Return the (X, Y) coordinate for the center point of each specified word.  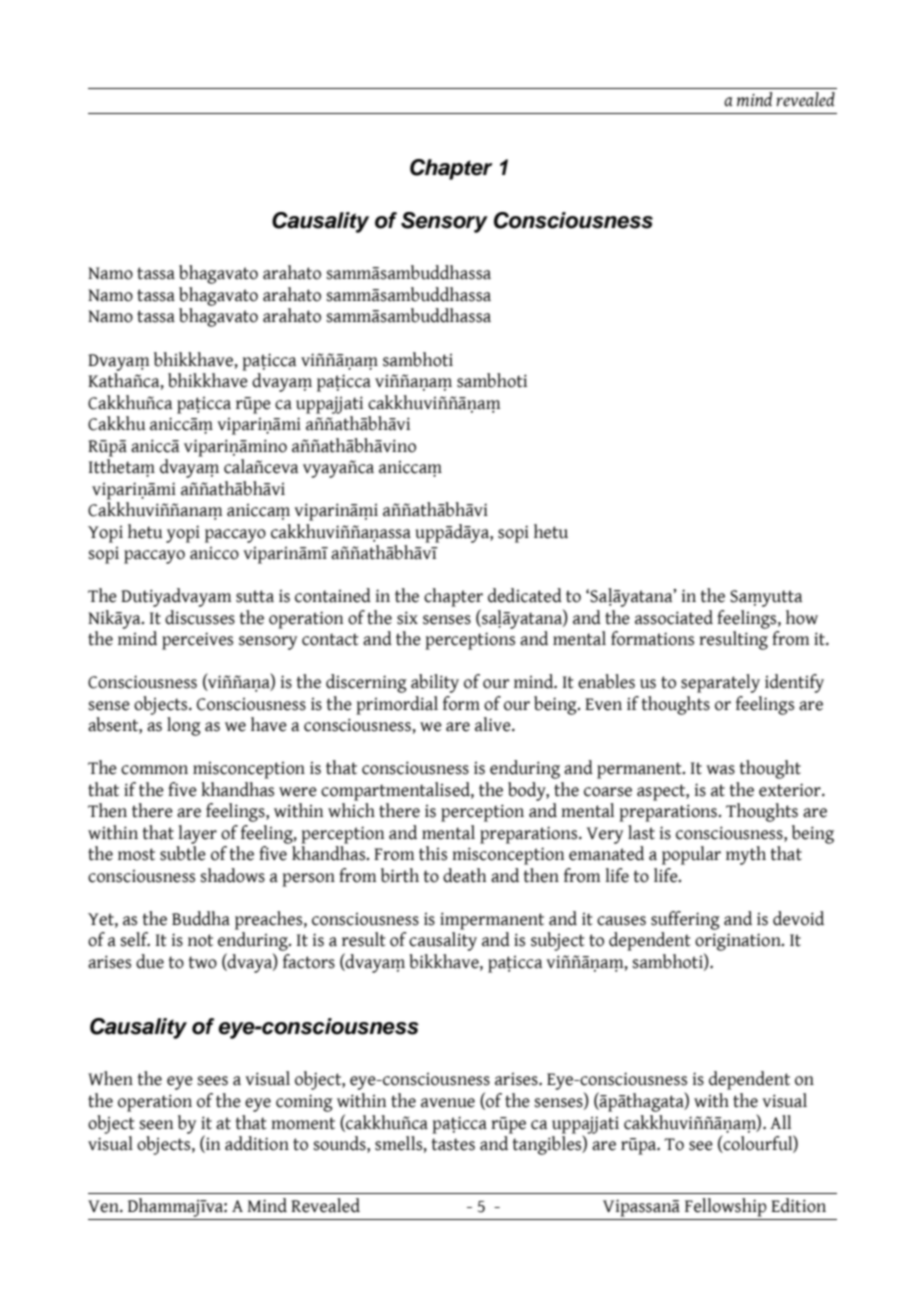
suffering (685, 920)
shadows (232, 875)
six (407, 618)
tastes (453, 1144)
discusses (200, 617)
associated (674, 617)
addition (257, 1143)
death (464, 875)
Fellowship (726, 1207)
